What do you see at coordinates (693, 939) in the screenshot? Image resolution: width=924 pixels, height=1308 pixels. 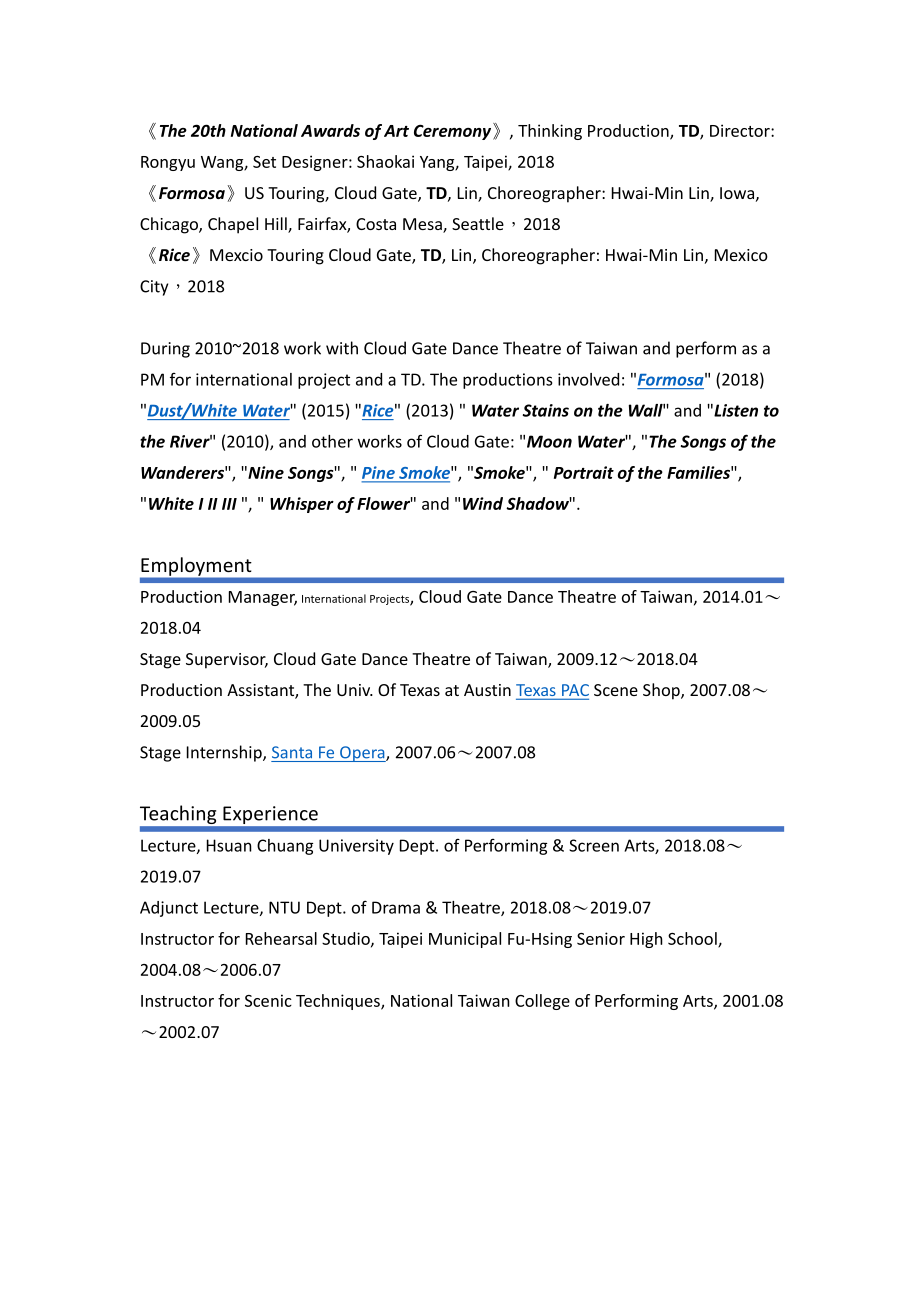 I see `School` at bounding box center [693, 939].
